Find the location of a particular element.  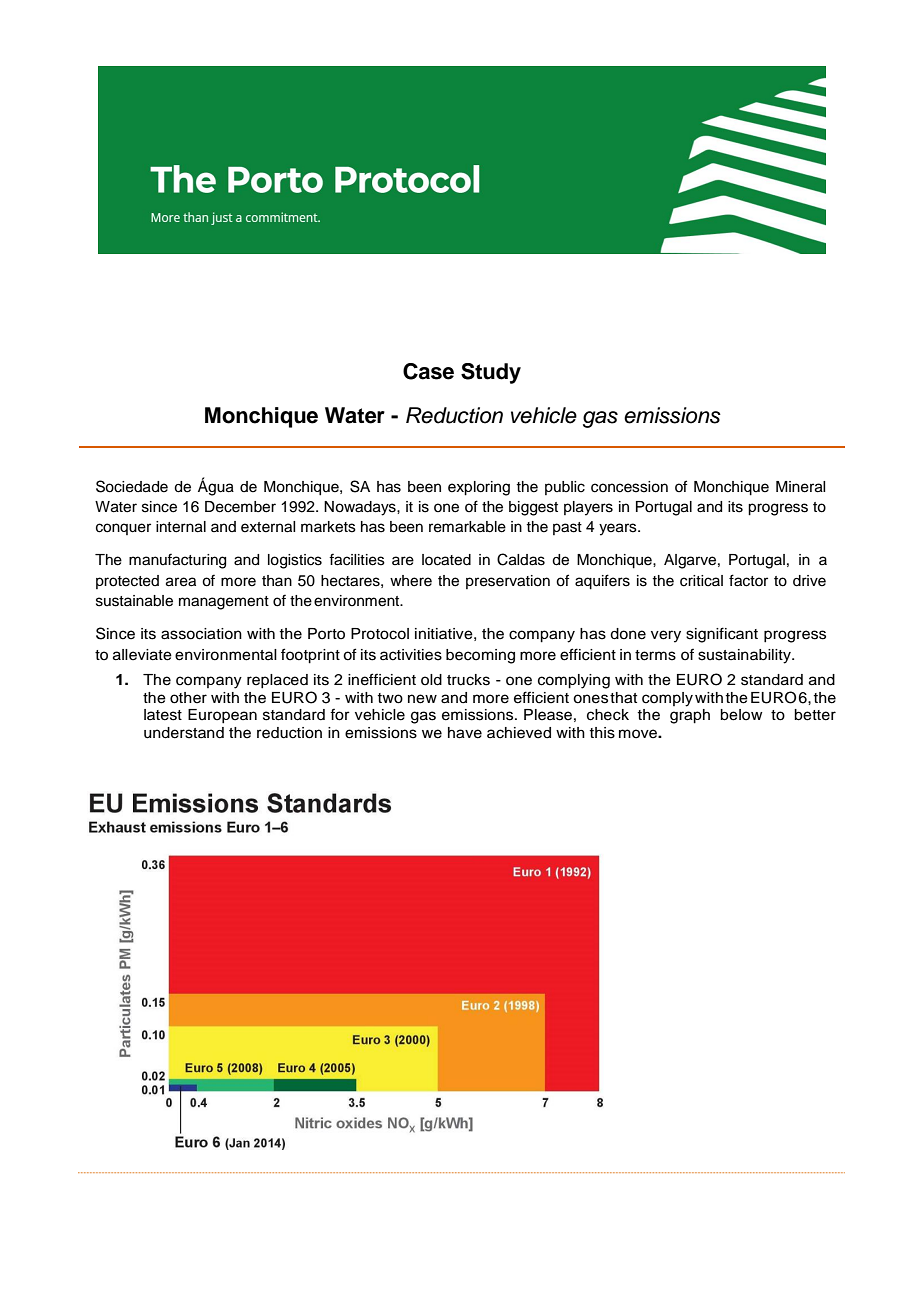

alleviate is located at coordinates (142, 655).
